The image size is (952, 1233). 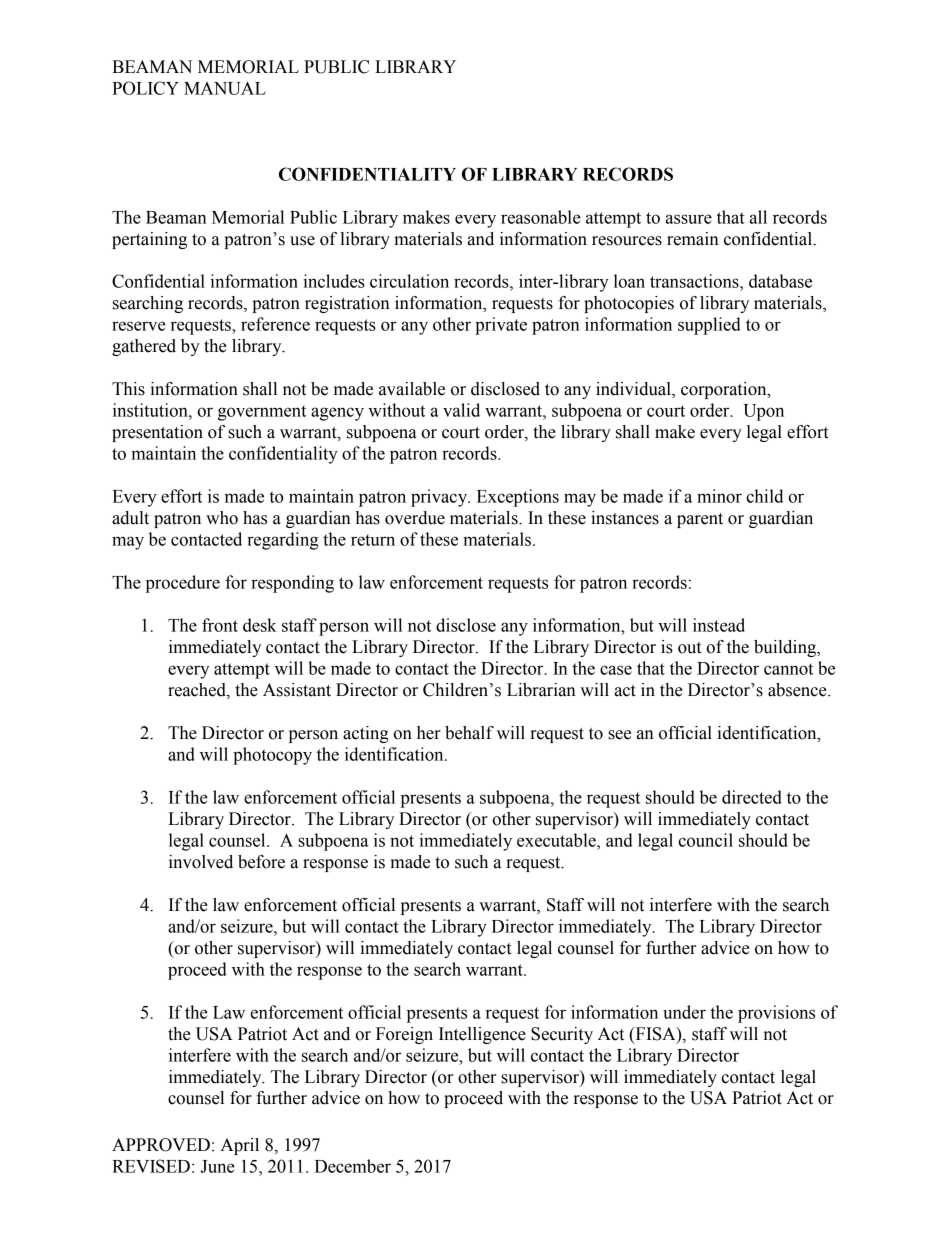 I want to click on assure, so click(x=689, y=219).
